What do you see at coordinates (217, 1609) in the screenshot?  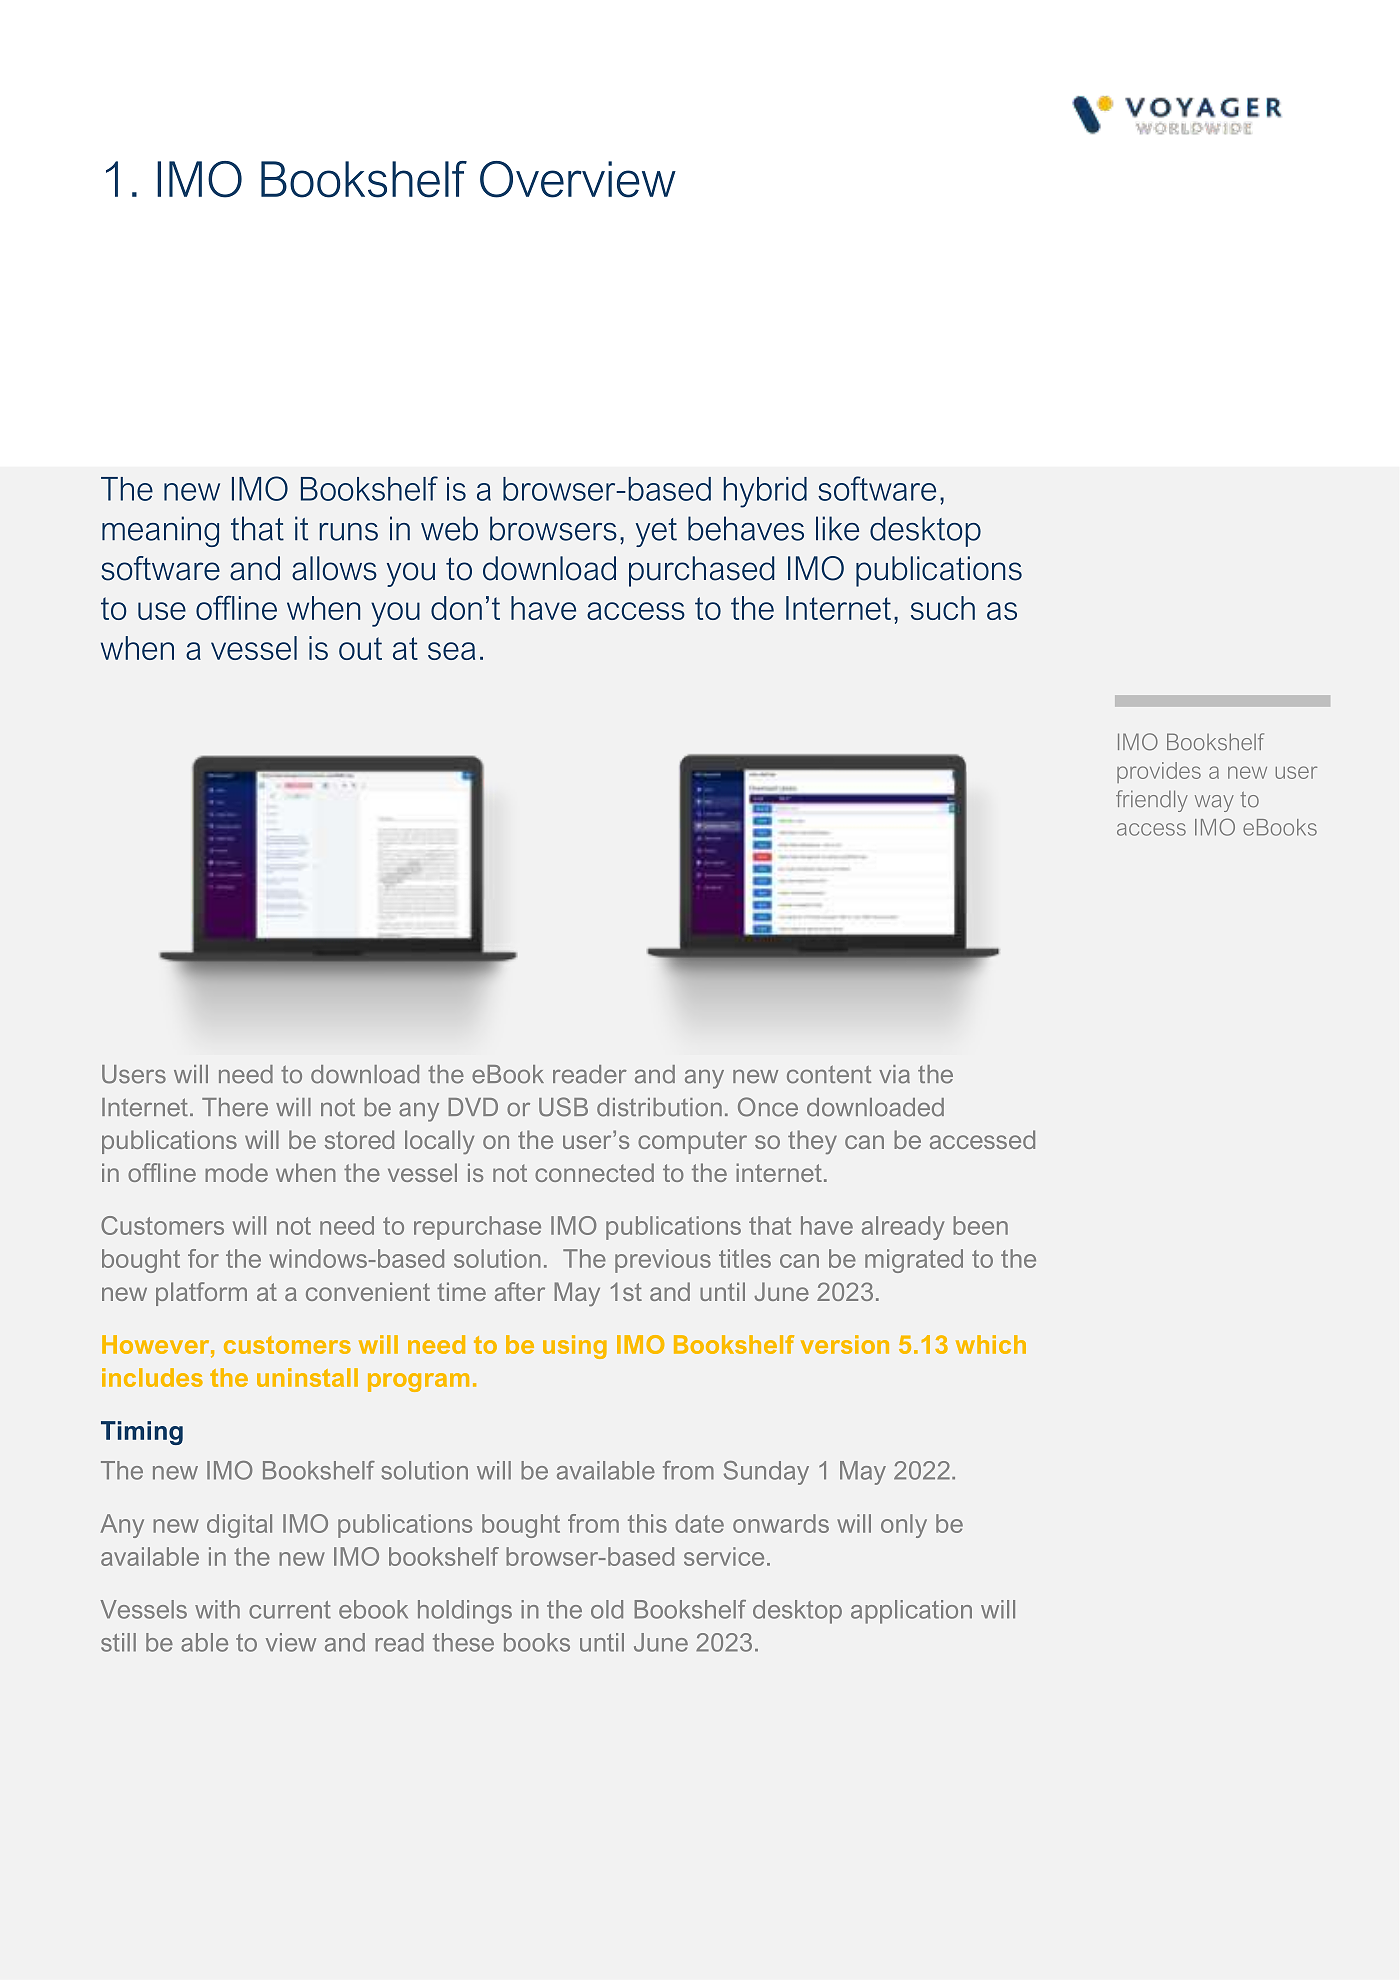 I see `with` at bounding box center [217, 1609].
